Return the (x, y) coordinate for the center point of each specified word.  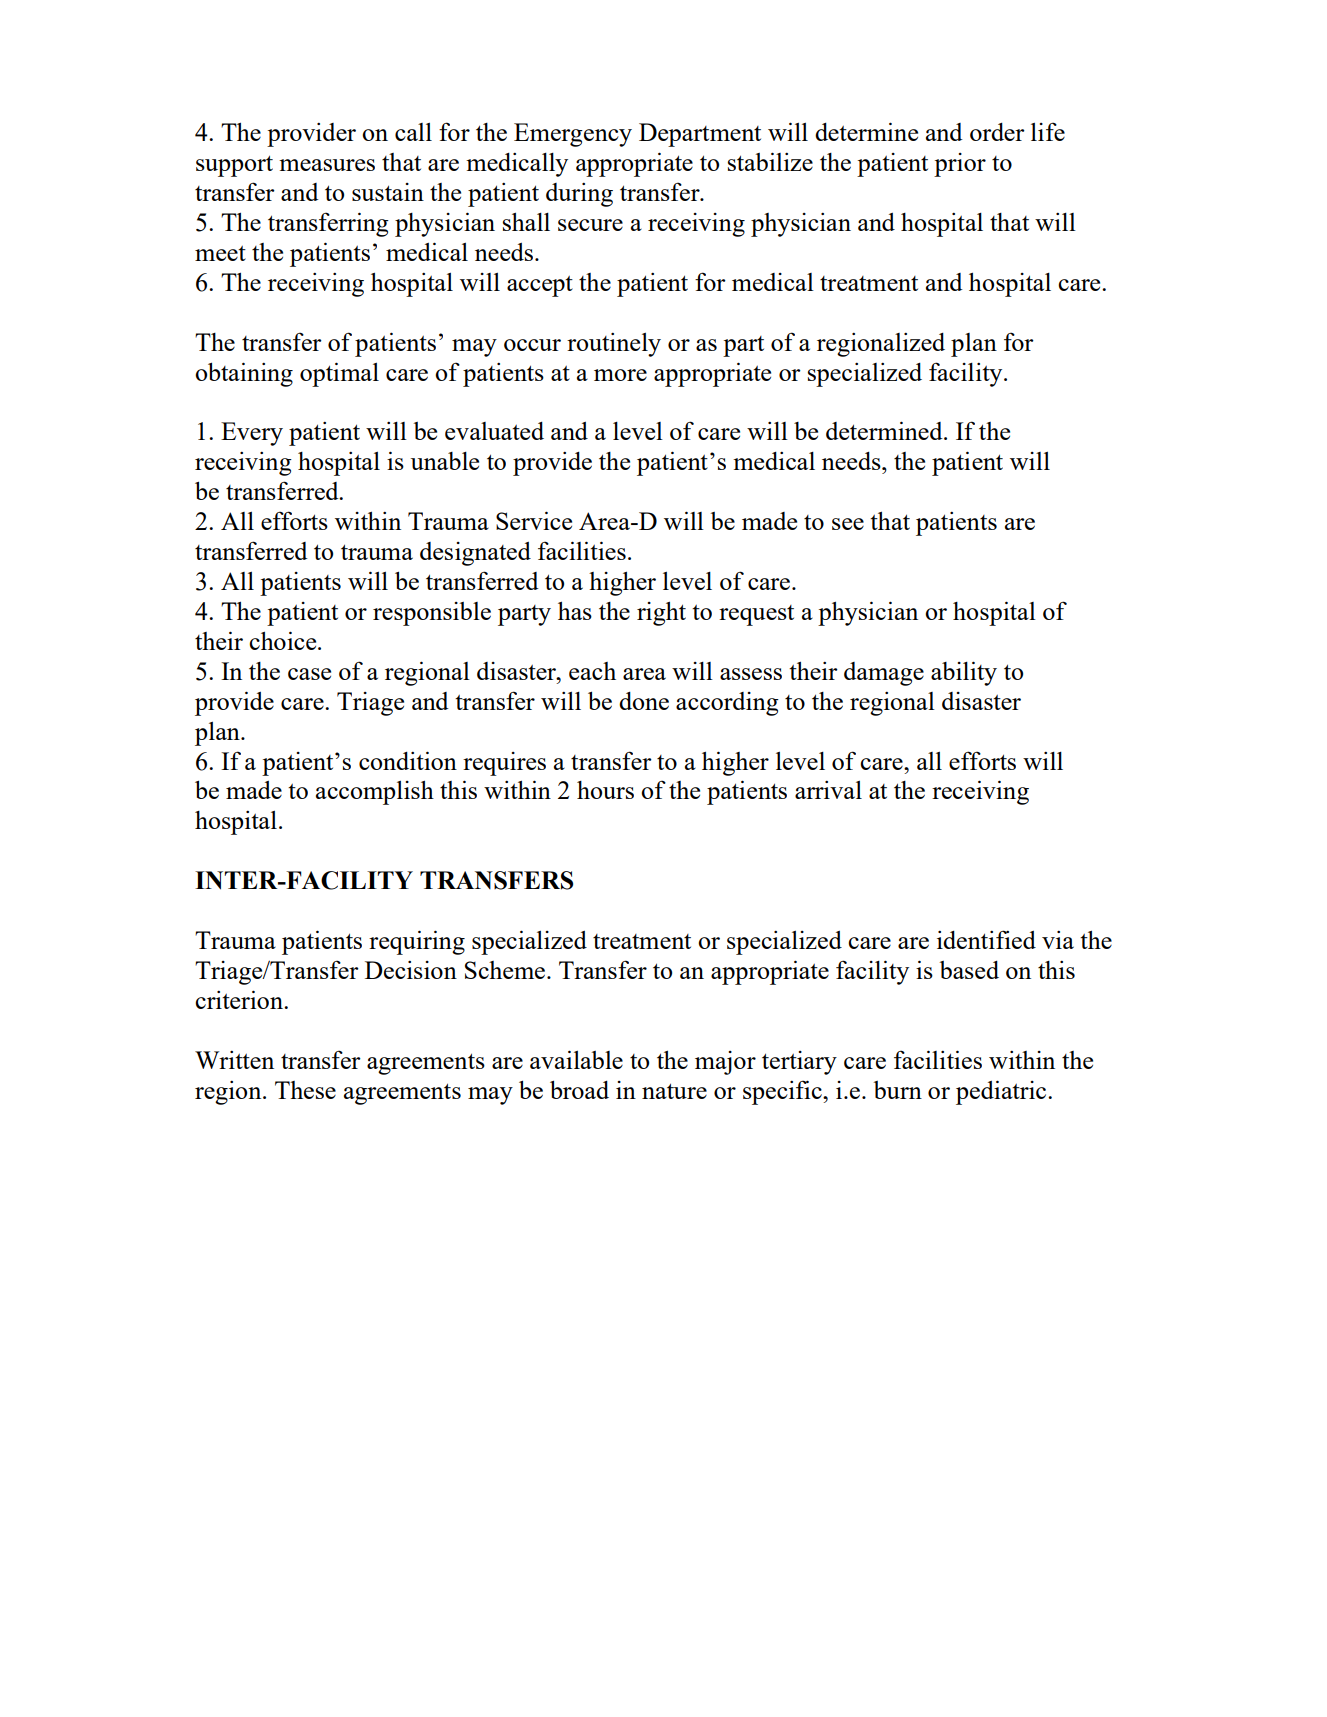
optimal (339, 374)
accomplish (375, 792)
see (848, 524)
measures (327, 165)
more (620, 375)
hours (605, 790)
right (661, 613)
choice (284, 640)
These (305, 1090)
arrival (828, 790)
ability (964, 673)
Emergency (573, 135)
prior (960, 165)
